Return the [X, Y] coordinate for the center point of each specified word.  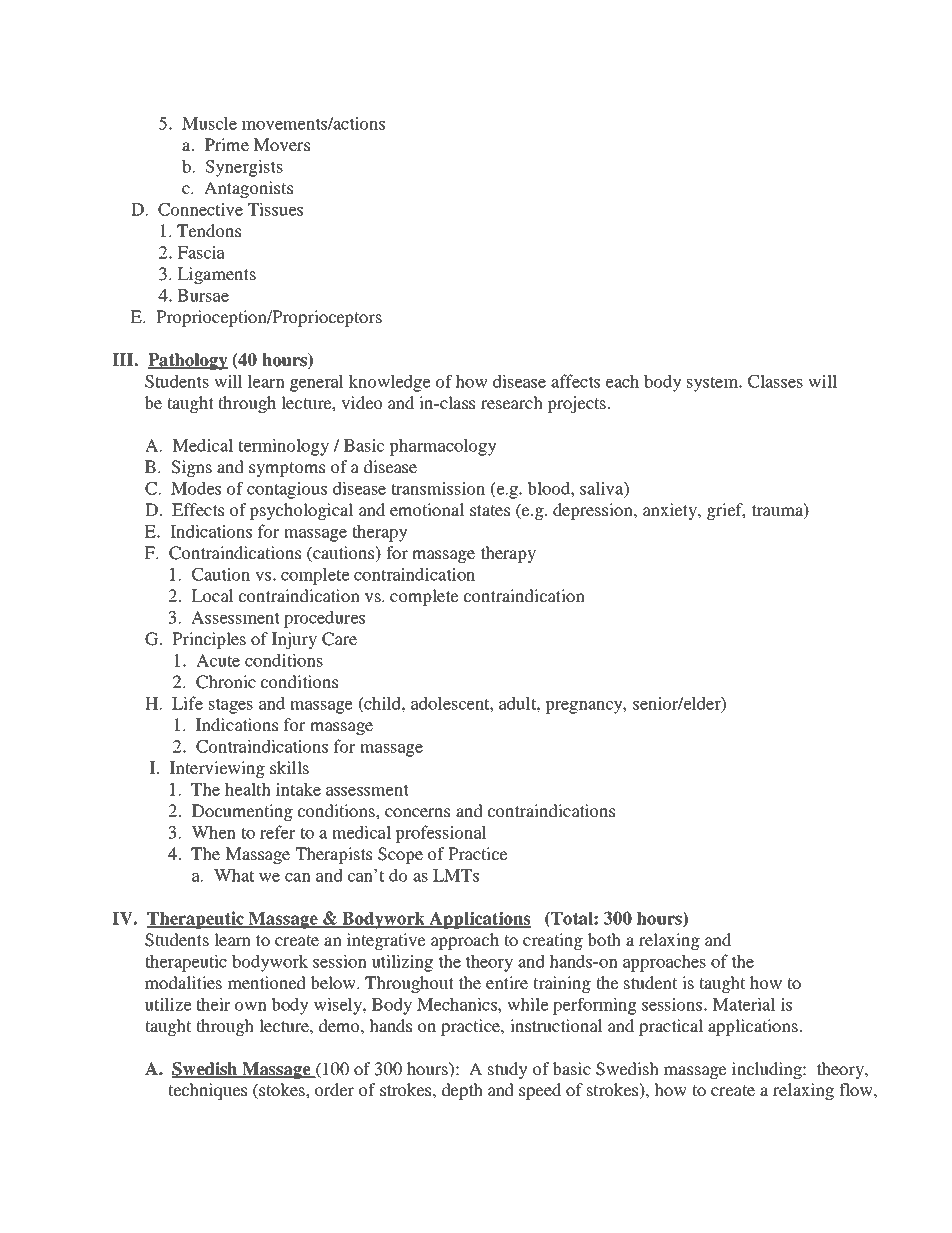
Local [212, 595]
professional [441, 834]
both [604, 939]
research [512, 402]
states [490, 510]
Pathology [188, 361]
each [622, 381]
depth [462, 1091]
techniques [207, 1091]
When [213, 832]
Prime [227, 144]
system [714, 384]
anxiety [671, 511]
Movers [281, 144]
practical [671, 1027]
